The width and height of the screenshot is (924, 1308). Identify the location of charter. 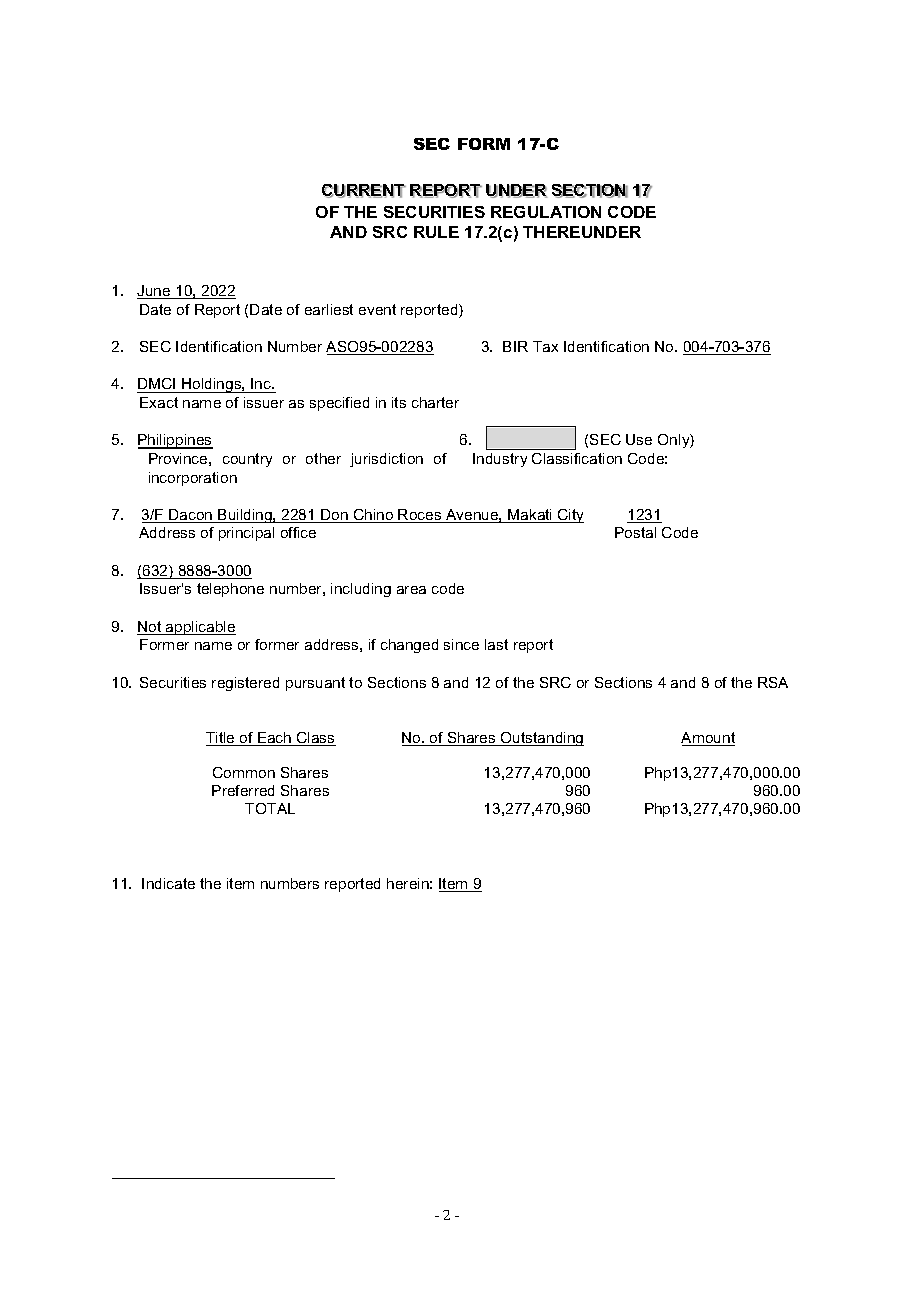
(435, 402).
